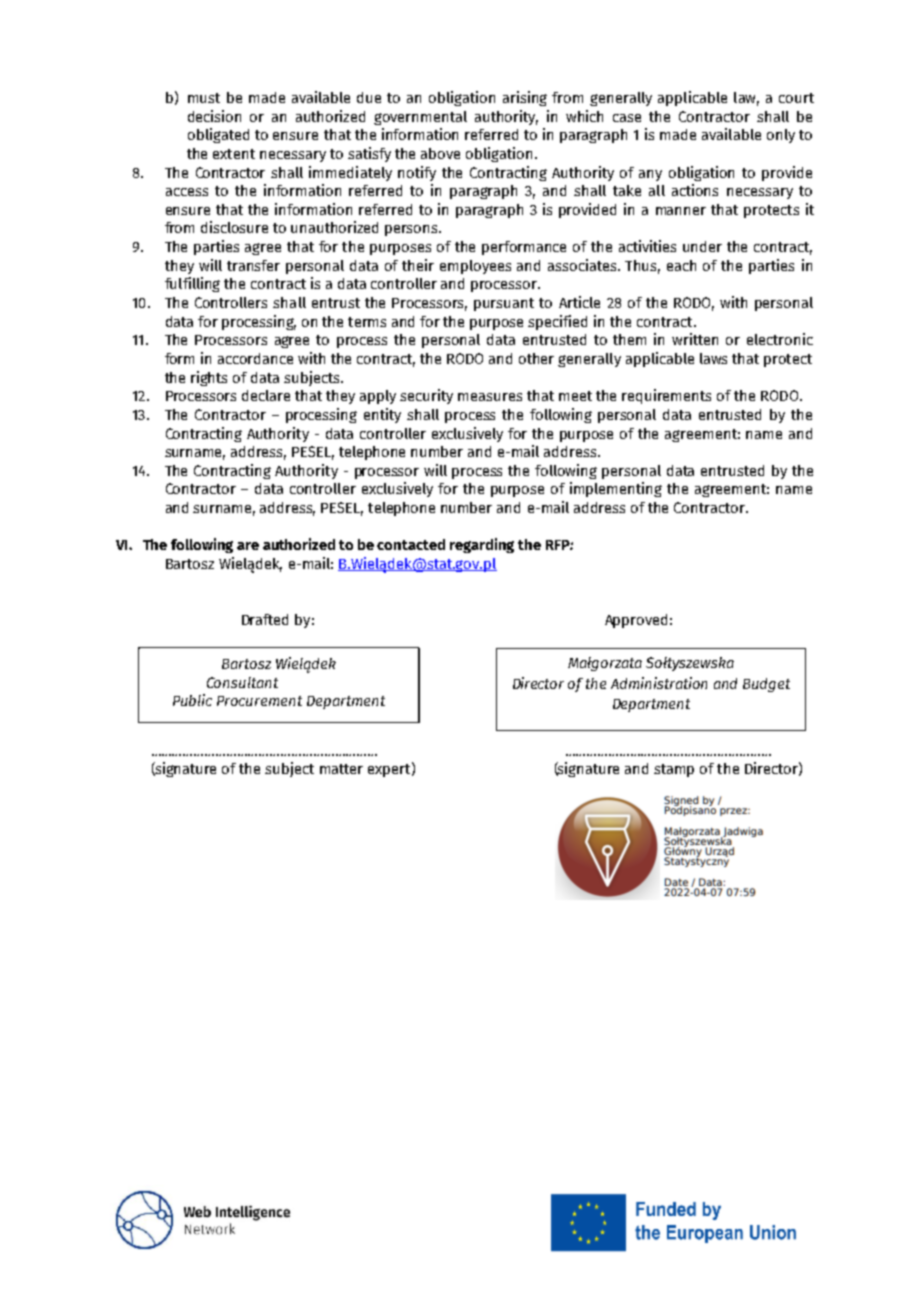  Describe the element at coordinates (265, 619) in the screenshot. I see `Drafted` at that location.
